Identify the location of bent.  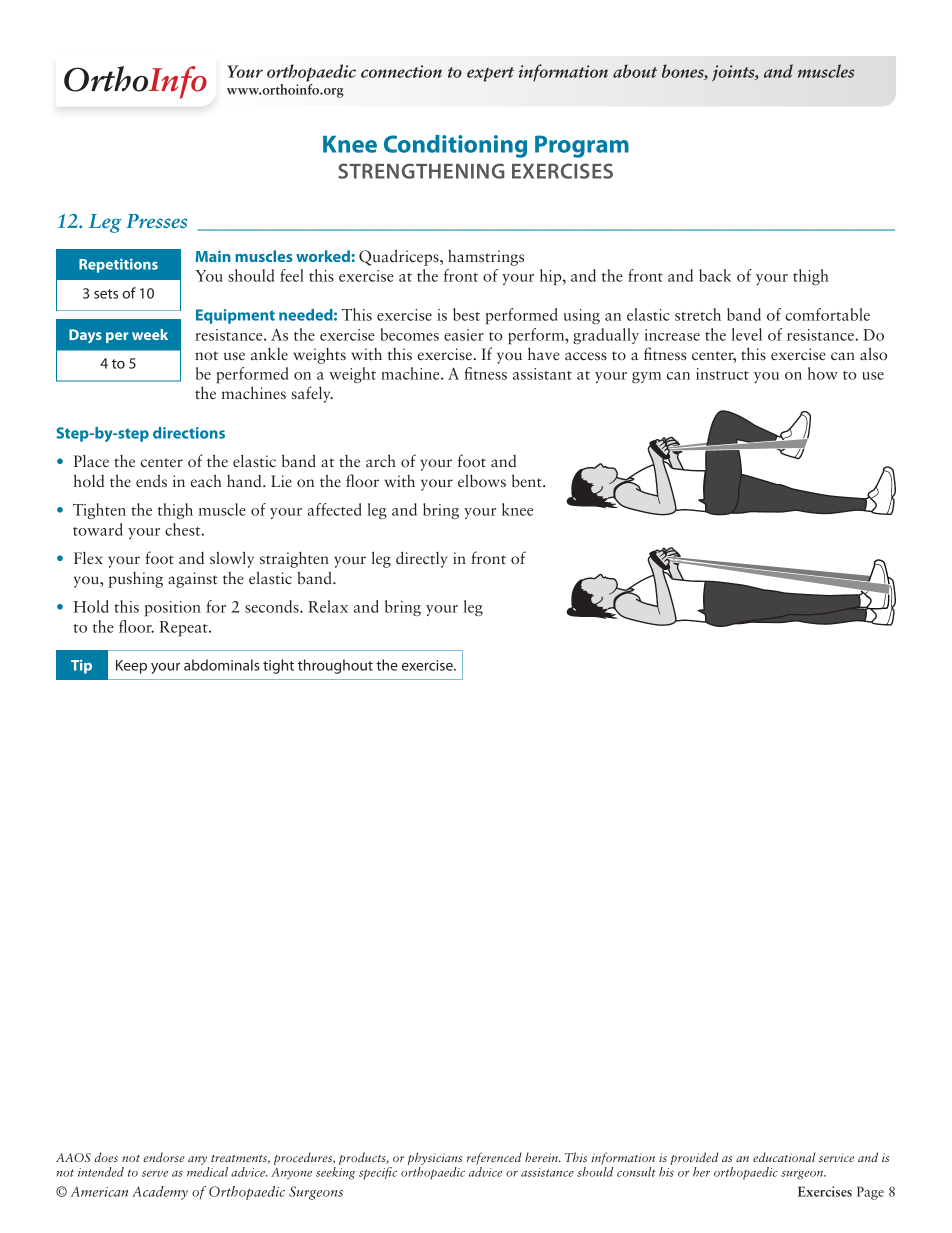
(528, 481).
